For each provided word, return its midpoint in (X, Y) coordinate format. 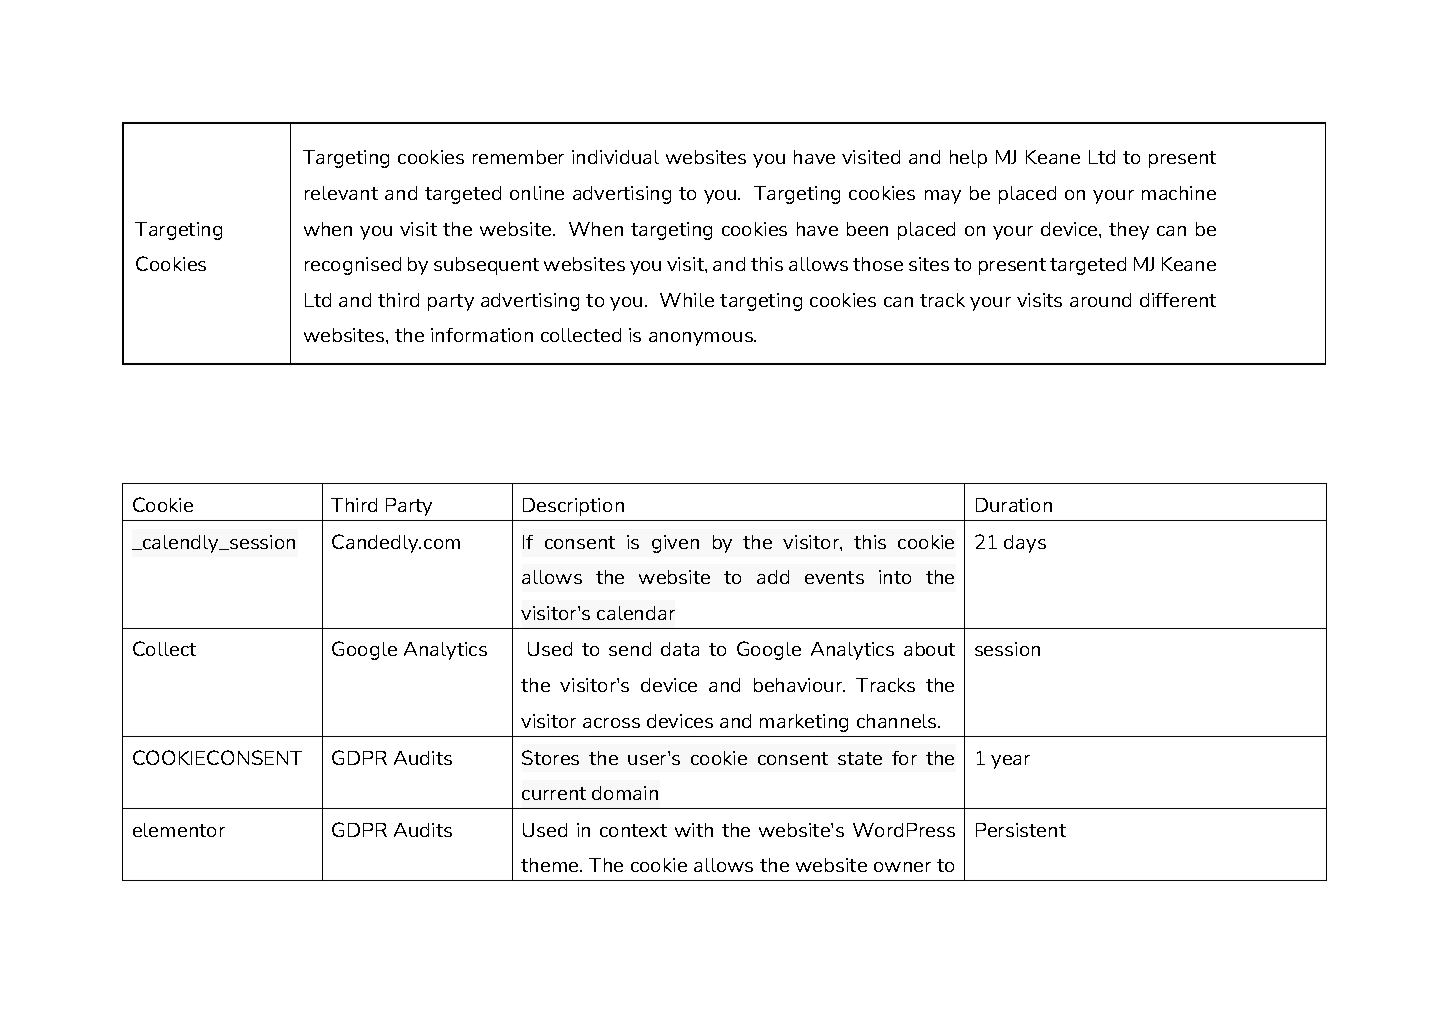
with (694, 830)
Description (573, 507)
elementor (179, 830)
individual (615, 157)
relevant (341, 193)
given (675, 544)
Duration (1014, 505)
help (968, 159)
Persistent (1021, 830)
